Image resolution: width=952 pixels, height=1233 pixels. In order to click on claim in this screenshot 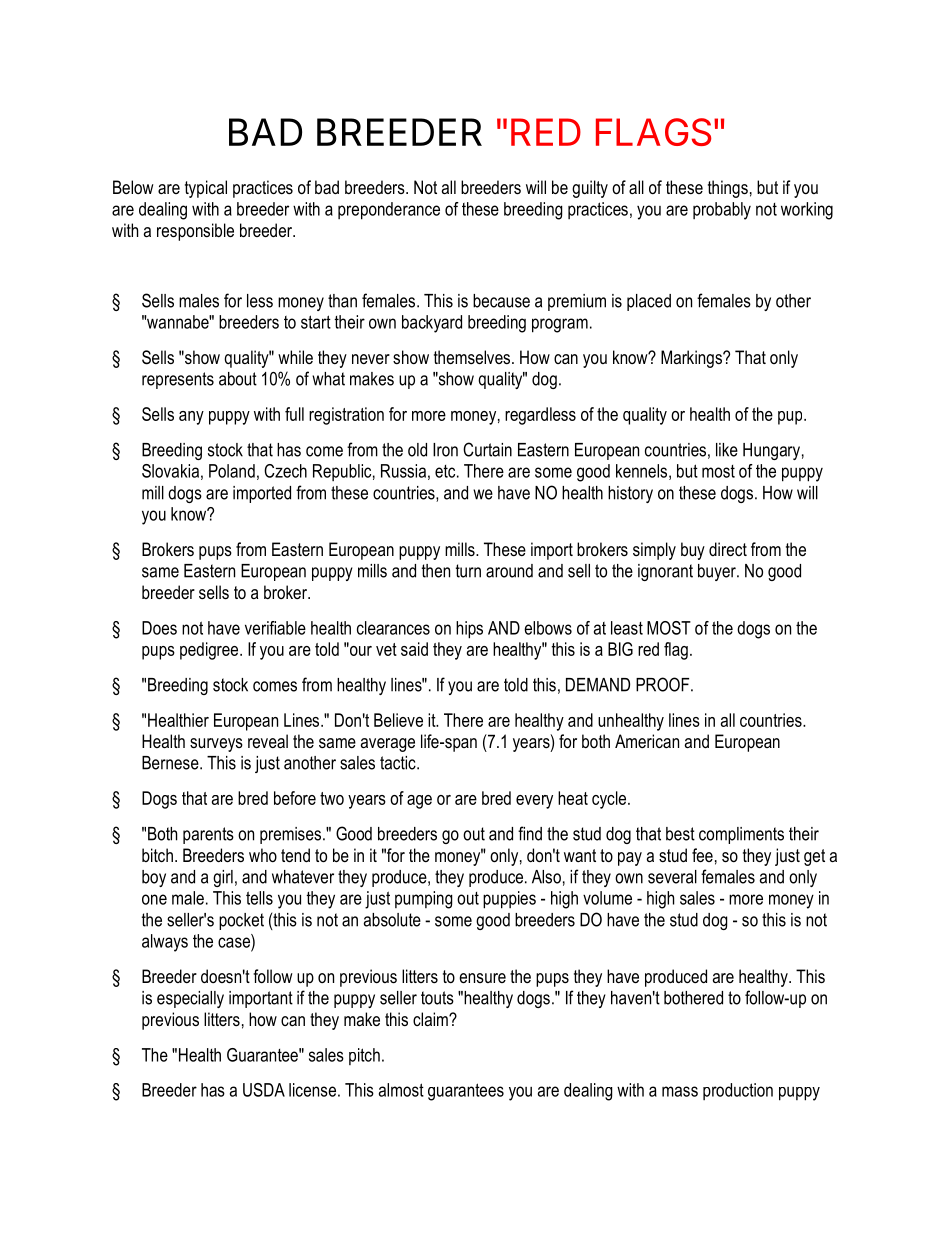, I will do `click(431, 1019)`.
